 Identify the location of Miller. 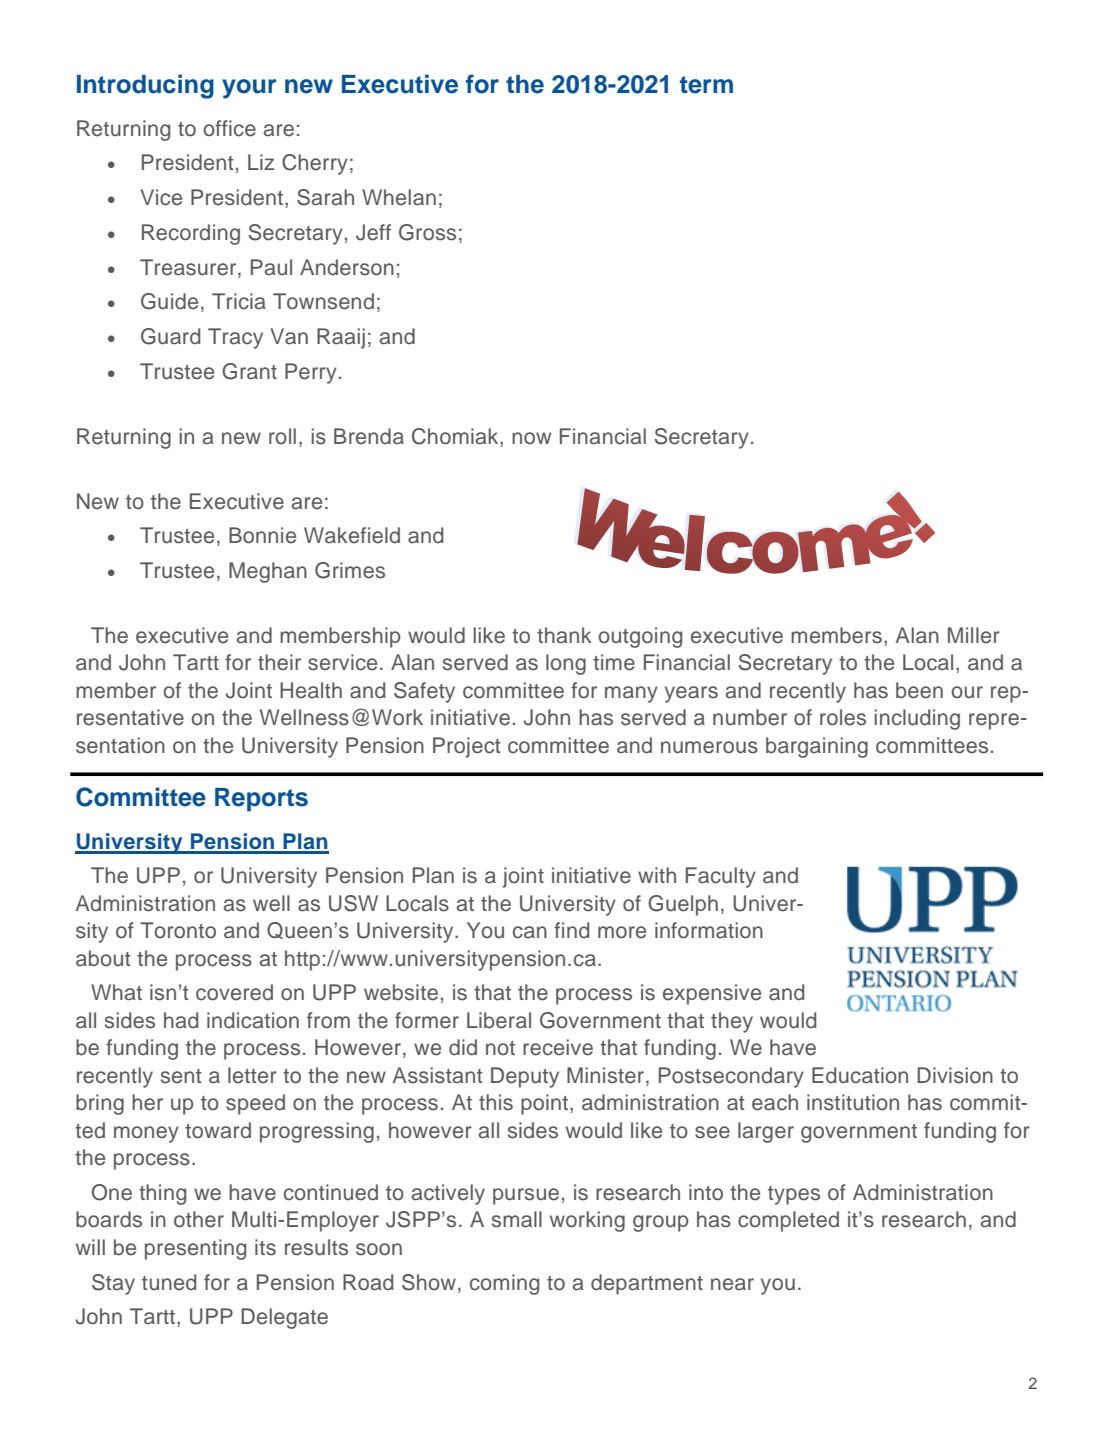
(974, 635).
